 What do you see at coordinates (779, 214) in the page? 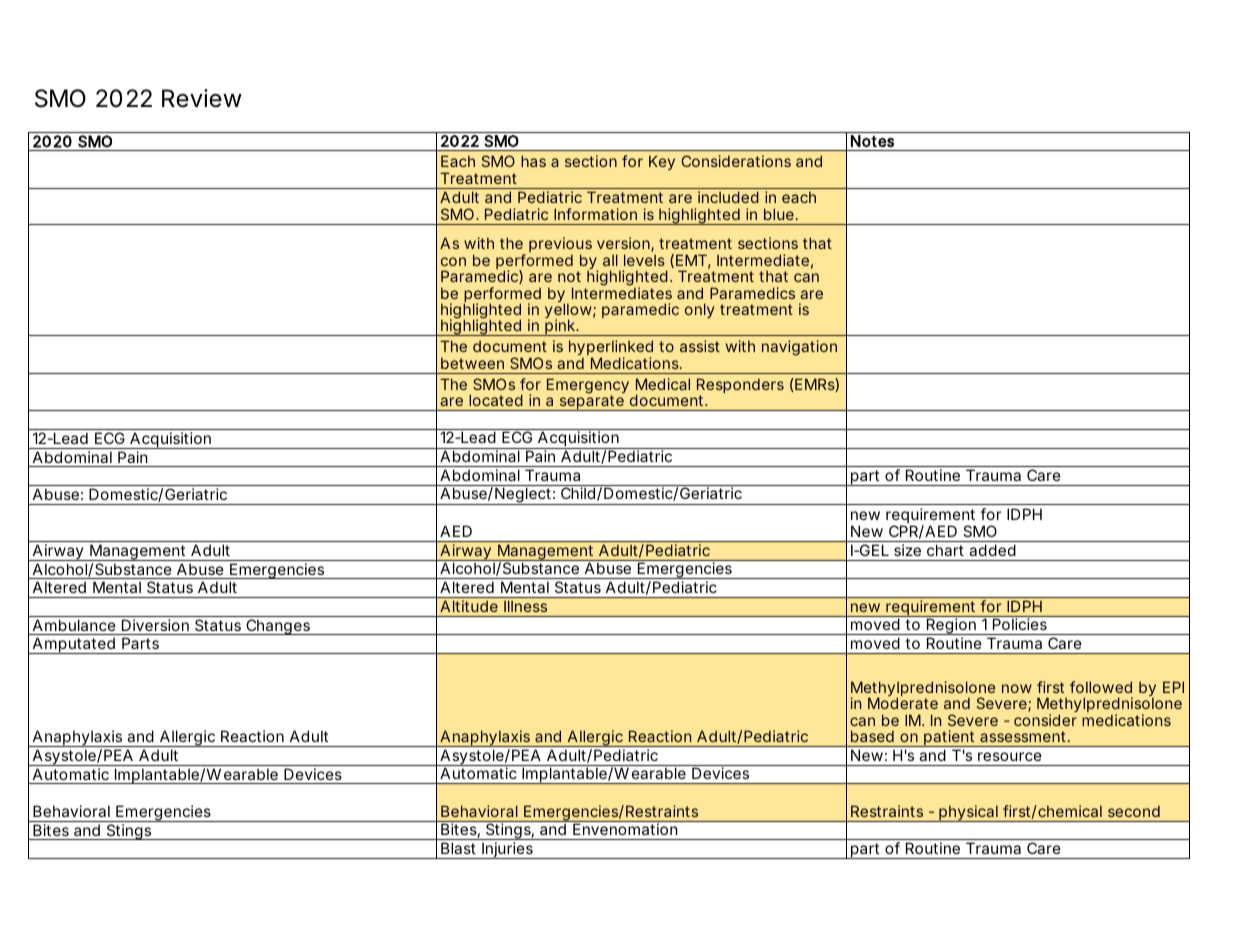
I see `blue` at bounding box center [779, 214].
